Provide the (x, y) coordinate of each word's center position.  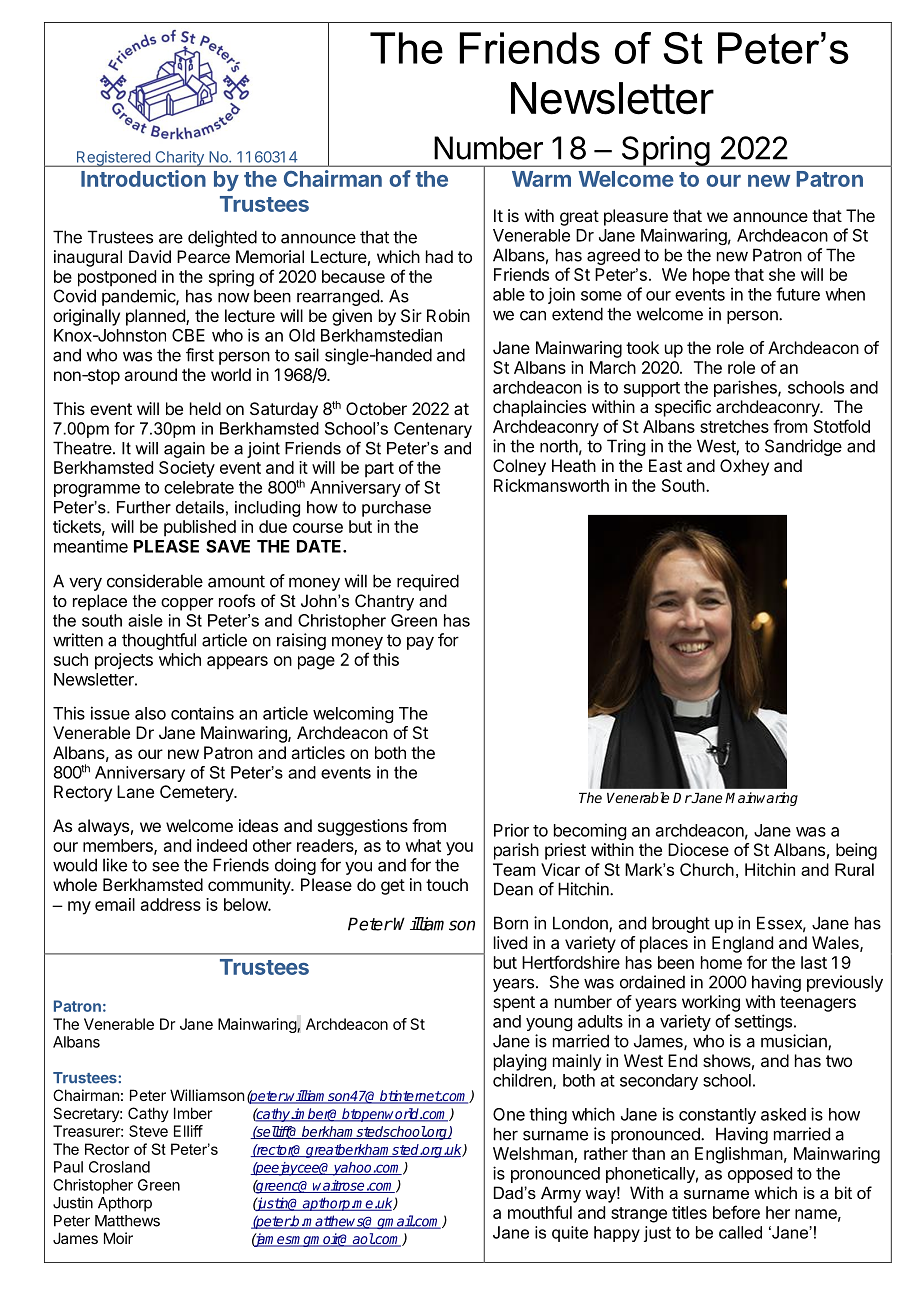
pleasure (636, 217)
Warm (541, 179)
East (665, 465)
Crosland (119, 1167)
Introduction (143, 178)
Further (144, 507)
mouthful (540, 1212)
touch (447, 884)
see (165, 867)
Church (707, 869)
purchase (396, 509)
